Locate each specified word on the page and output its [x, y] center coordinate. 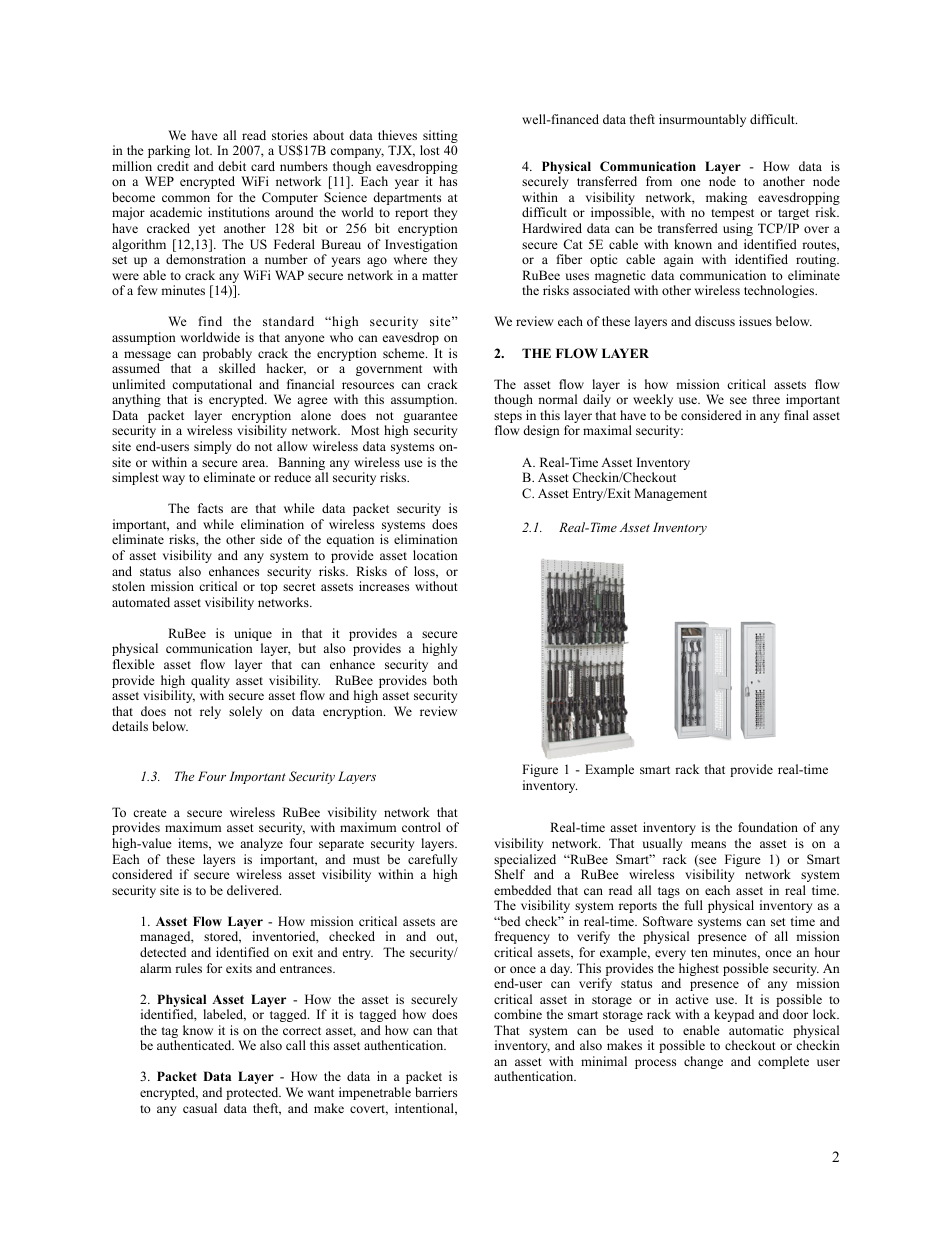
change [703, 1062]
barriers [436, 1092]
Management [670, 494]
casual [200, 1108]
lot [203, 150]
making [726, 198]
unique [253, 636]
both [445, 680]
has [448, 181]
